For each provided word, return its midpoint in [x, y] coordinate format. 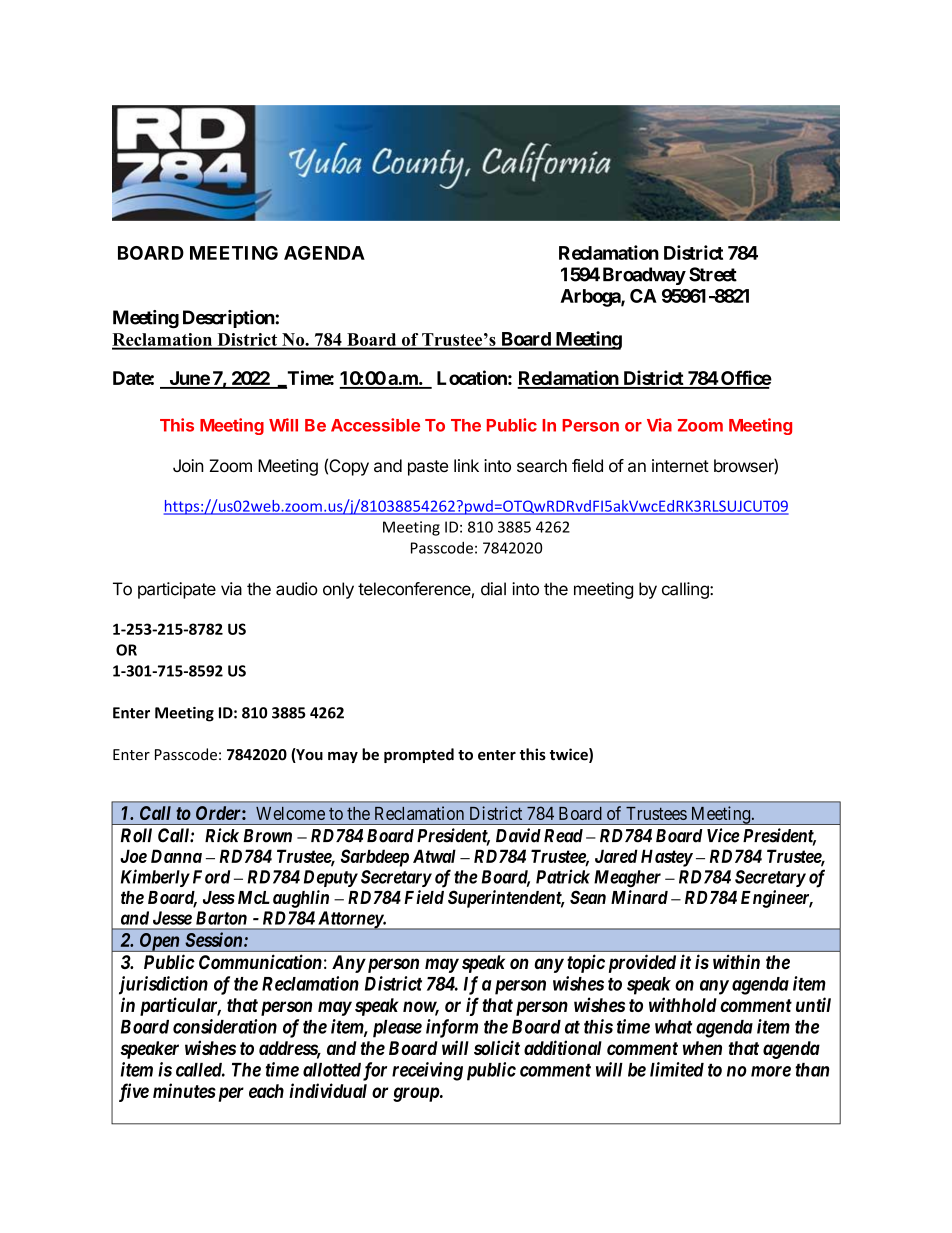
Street [713, 274]
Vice [723, 835]
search [542, 465]
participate [177, 590]
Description [229, 319]
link [466, 465]
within [736, 961]
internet [680, 465]
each [266, 1091]
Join [188, 465]
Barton [221, 918]
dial [493, 589]
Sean [588, 897]
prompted [419, 755]
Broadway [644, 276]
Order [219, 813]
